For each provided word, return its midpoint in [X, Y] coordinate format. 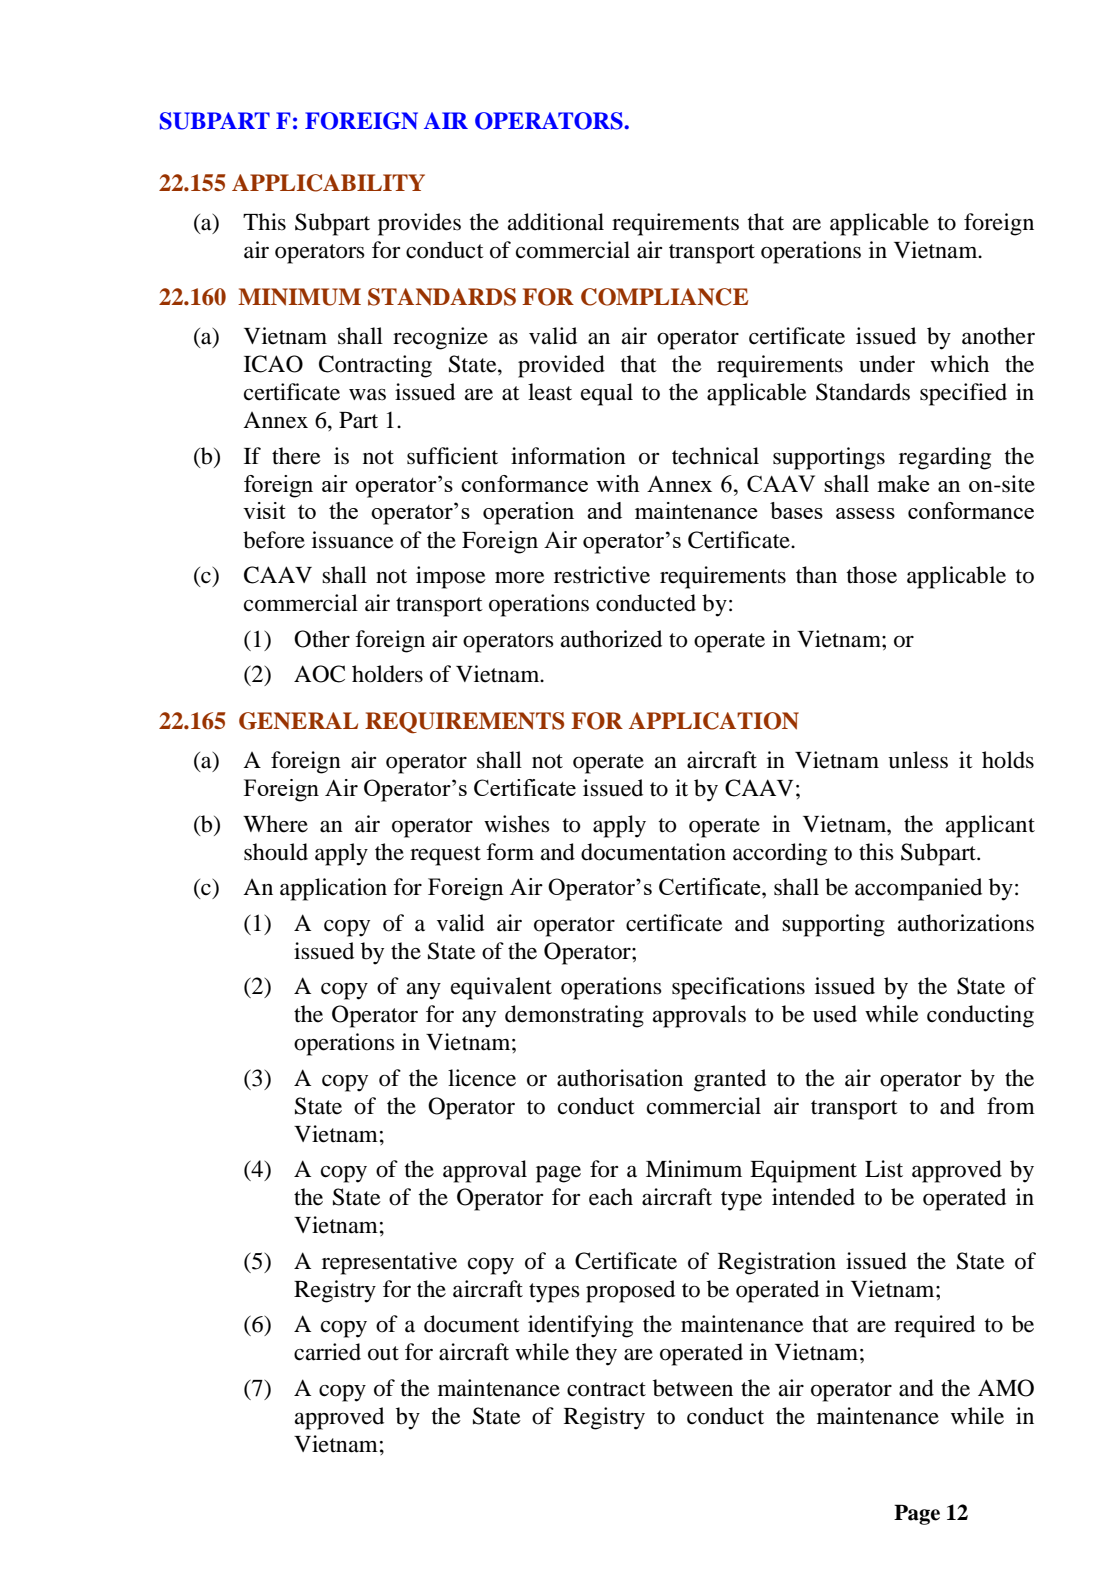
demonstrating [574, 1016]
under [887, 364]
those [872, 575]
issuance [353, 540]
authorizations [966, 923]
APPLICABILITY [328, 183]
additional [556, 222]
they [596, 1354]
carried [327, 1352]
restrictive [602, 575]
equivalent [501, 988]
